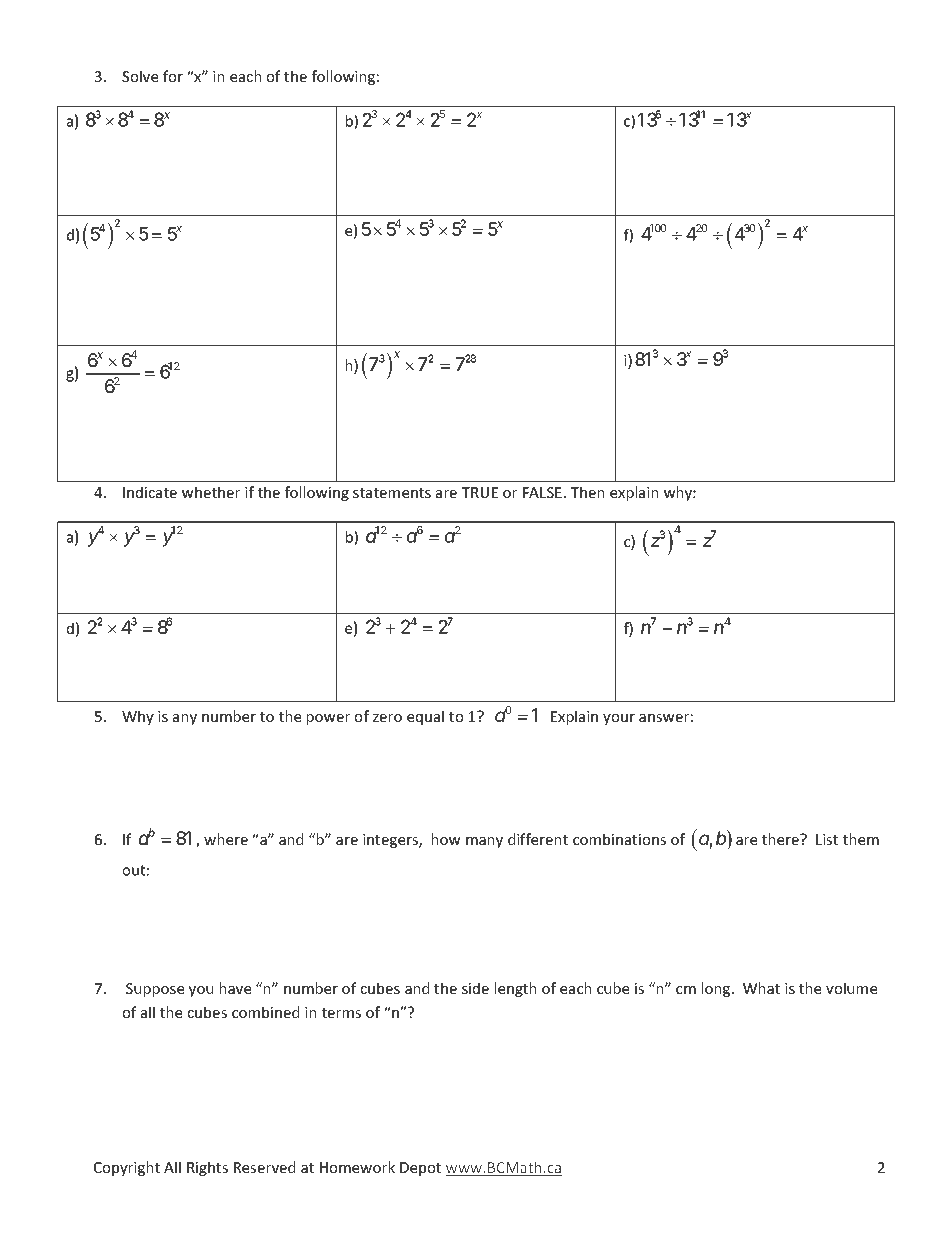 The image size is (952, 1233). I want to click on many, so click(484, 842).
